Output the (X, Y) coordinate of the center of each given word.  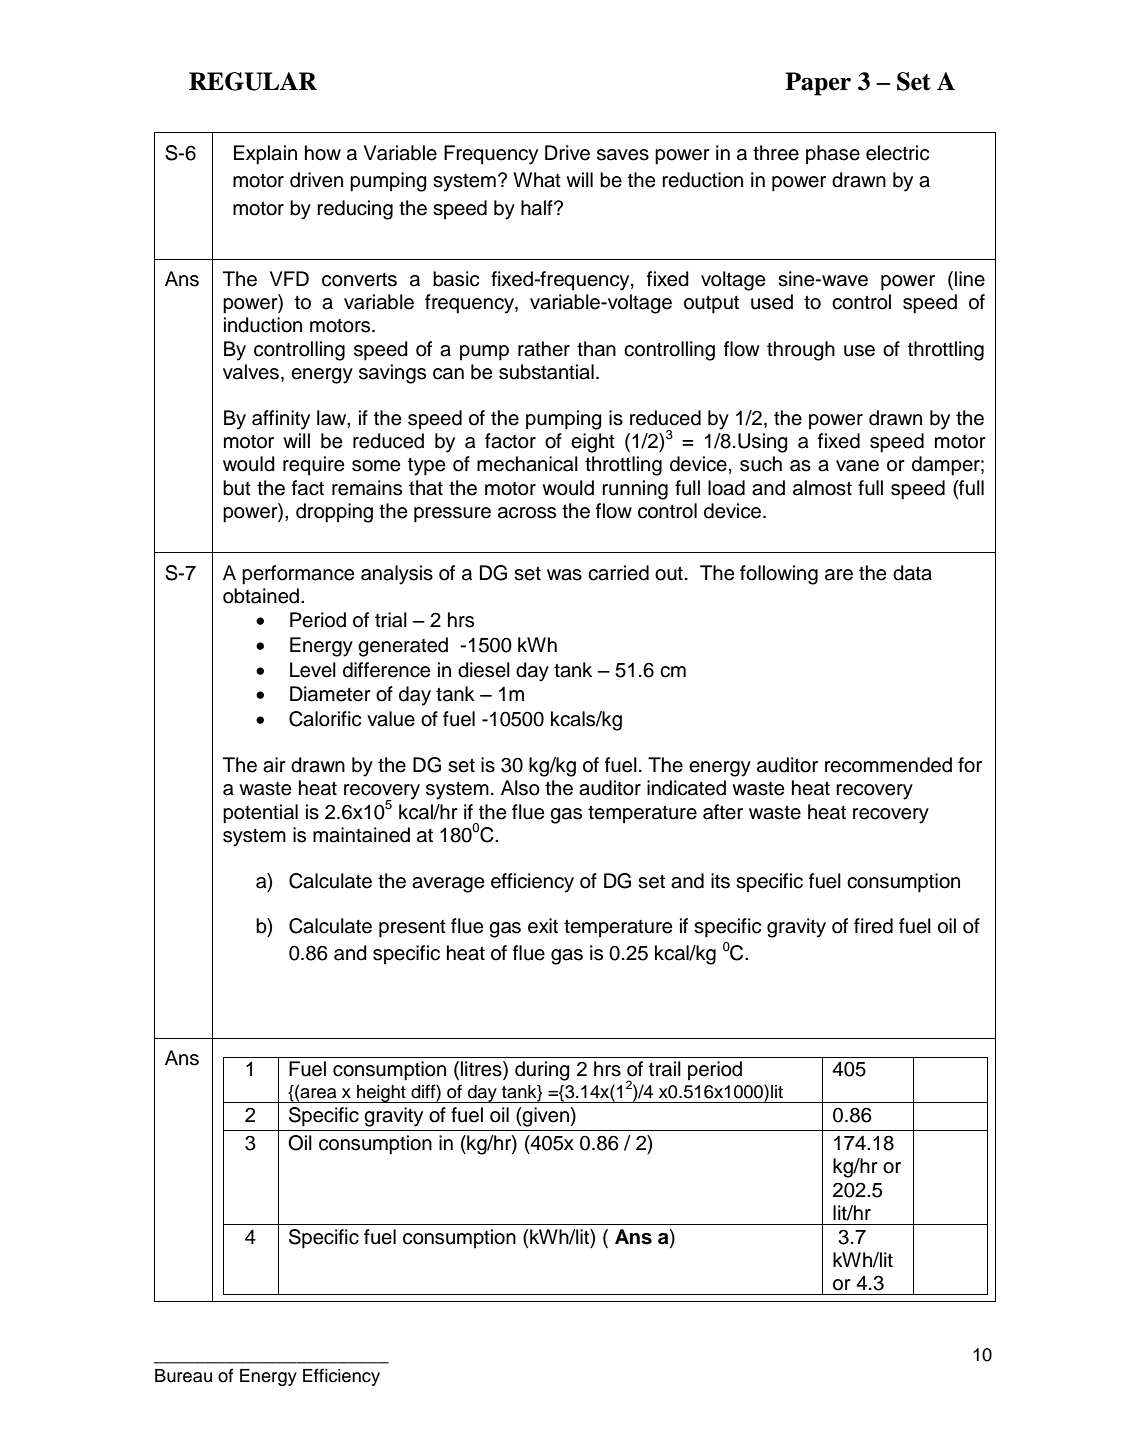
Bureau (183, 1376)
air (274, 765)
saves (623, 155)
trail (665, 1069)
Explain (265, 155)
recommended (888, 765)
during (542, 1071)
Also (520, 788)
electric (897, 153)
